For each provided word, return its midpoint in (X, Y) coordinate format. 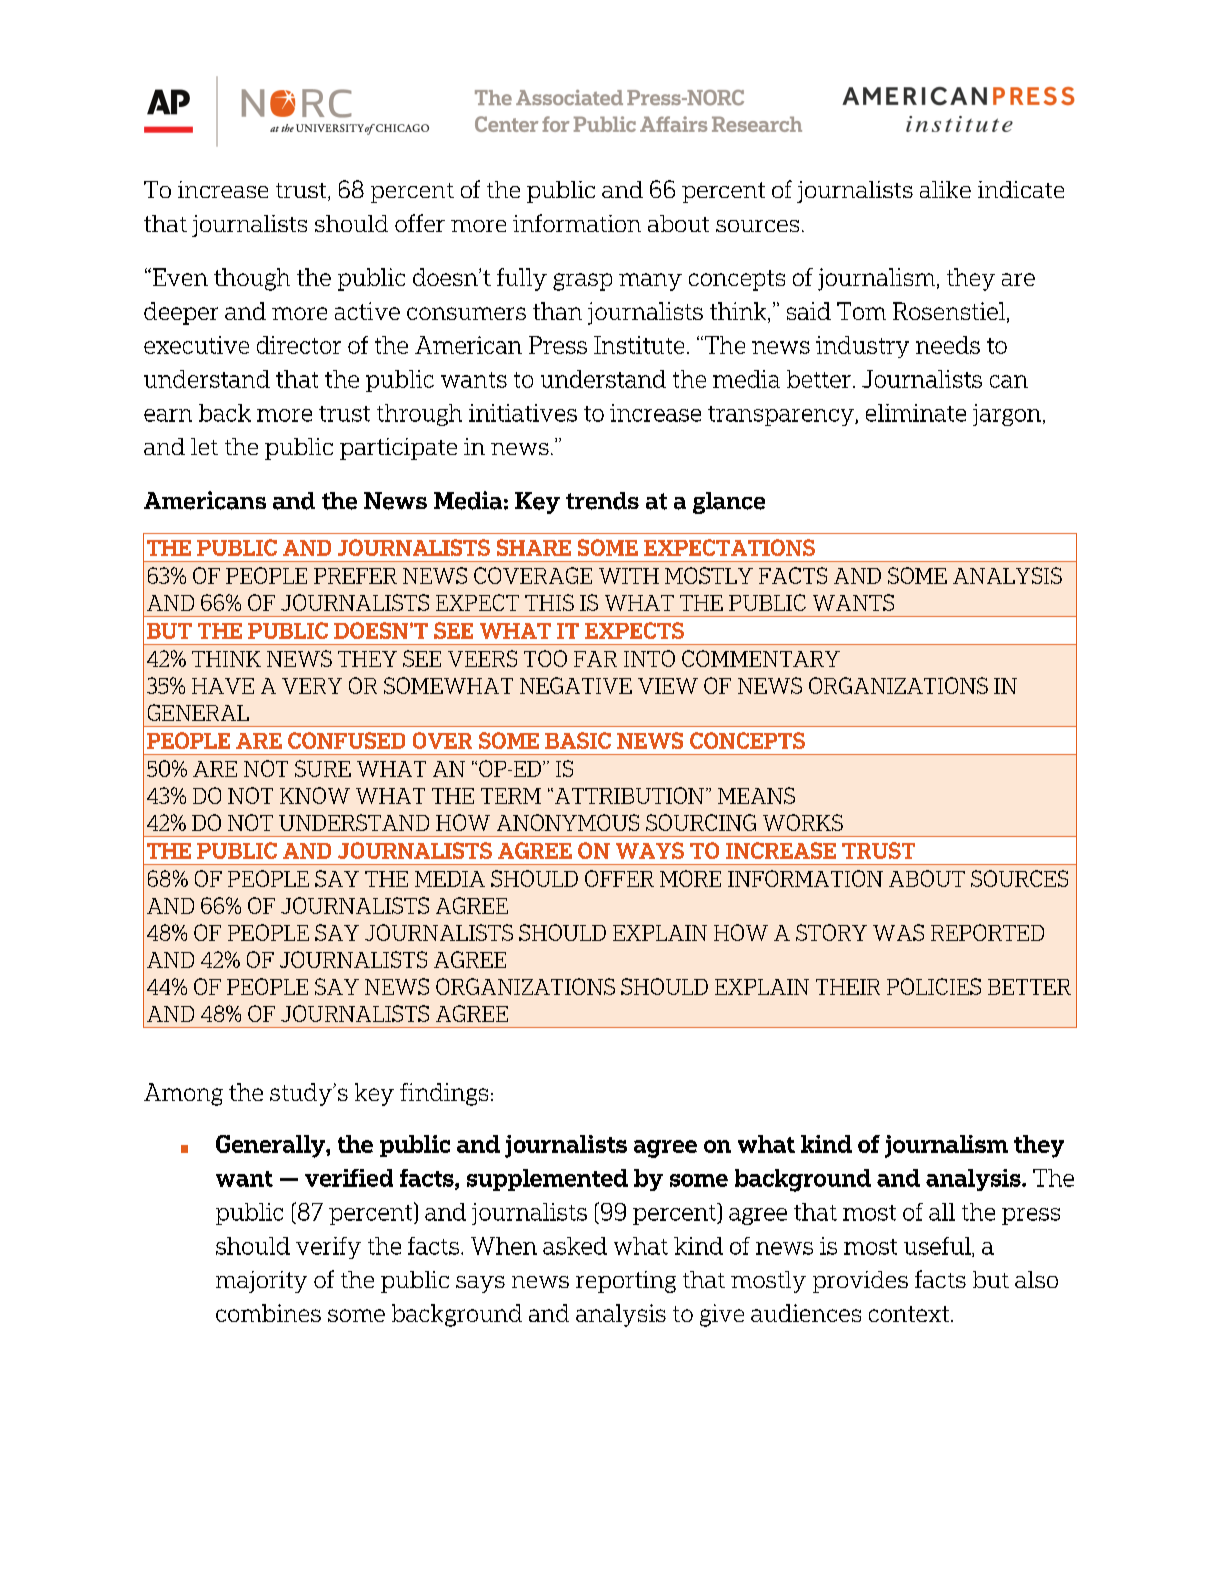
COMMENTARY (761, 658)
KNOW (315, 795)
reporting (626, 1282)
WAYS (650, 850)
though (252, 279)
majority (261, 1282)
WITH (629, 576)
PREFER (355, 576)
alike (945, 189)
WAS (898, 932)
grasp (582, 282)
